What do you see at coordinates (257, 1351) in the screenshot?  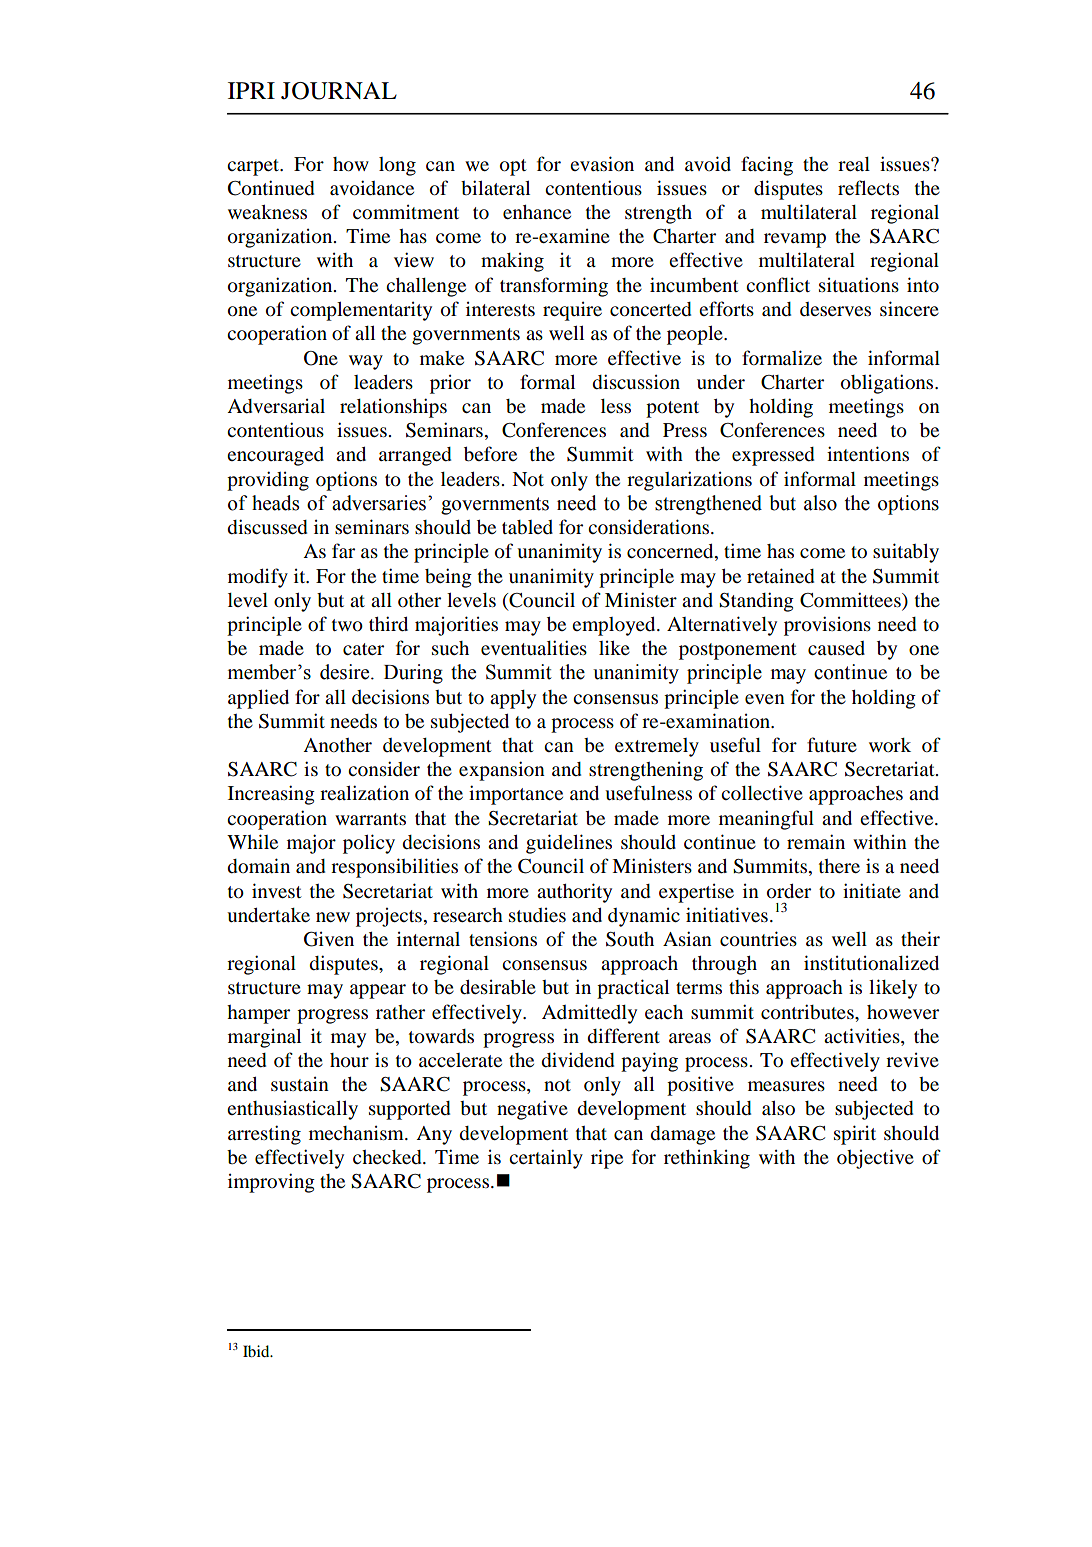 I see `Ibid` at bounding box center [257, 1351].
